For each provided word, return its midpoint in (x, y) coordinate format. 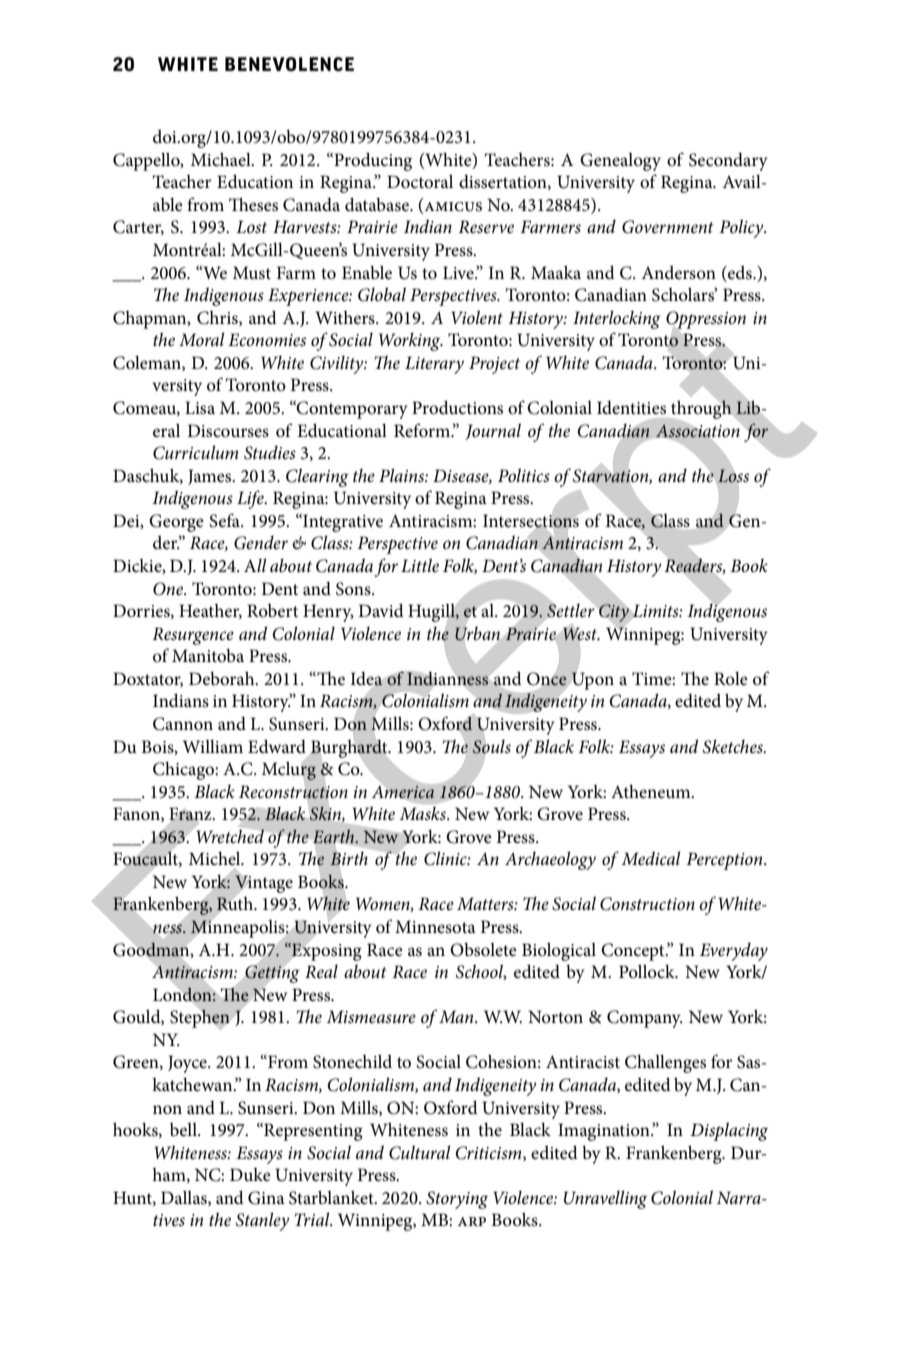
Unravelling (605, 1199)
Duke (250, 1174)
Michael (222, 159)
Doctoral (420, 181)
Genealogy (620, 162)
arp (472, 1221)
